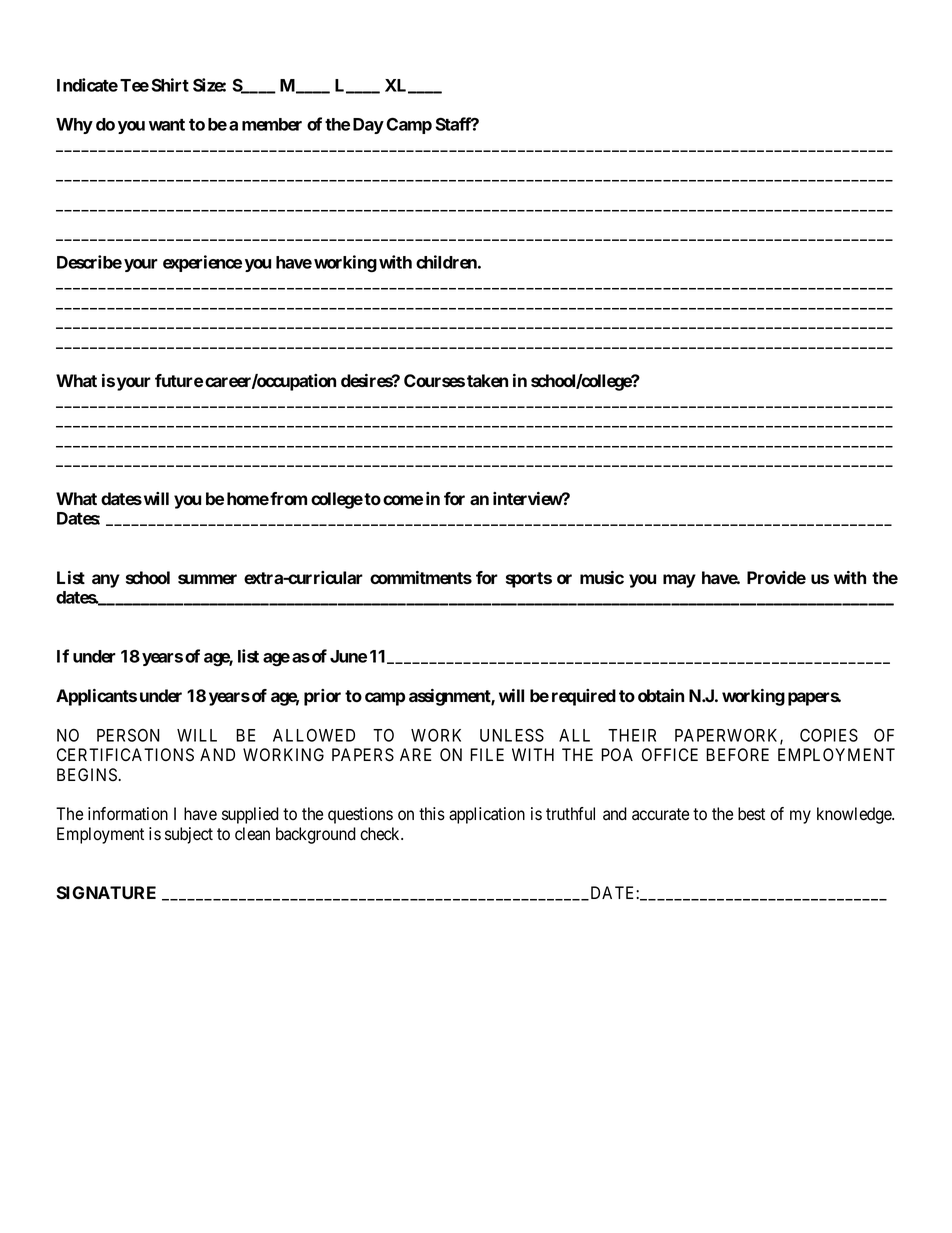 Image resolution: width=952 pixels, height=1233 pixels. I want to click on subject, so click(189, 835).
